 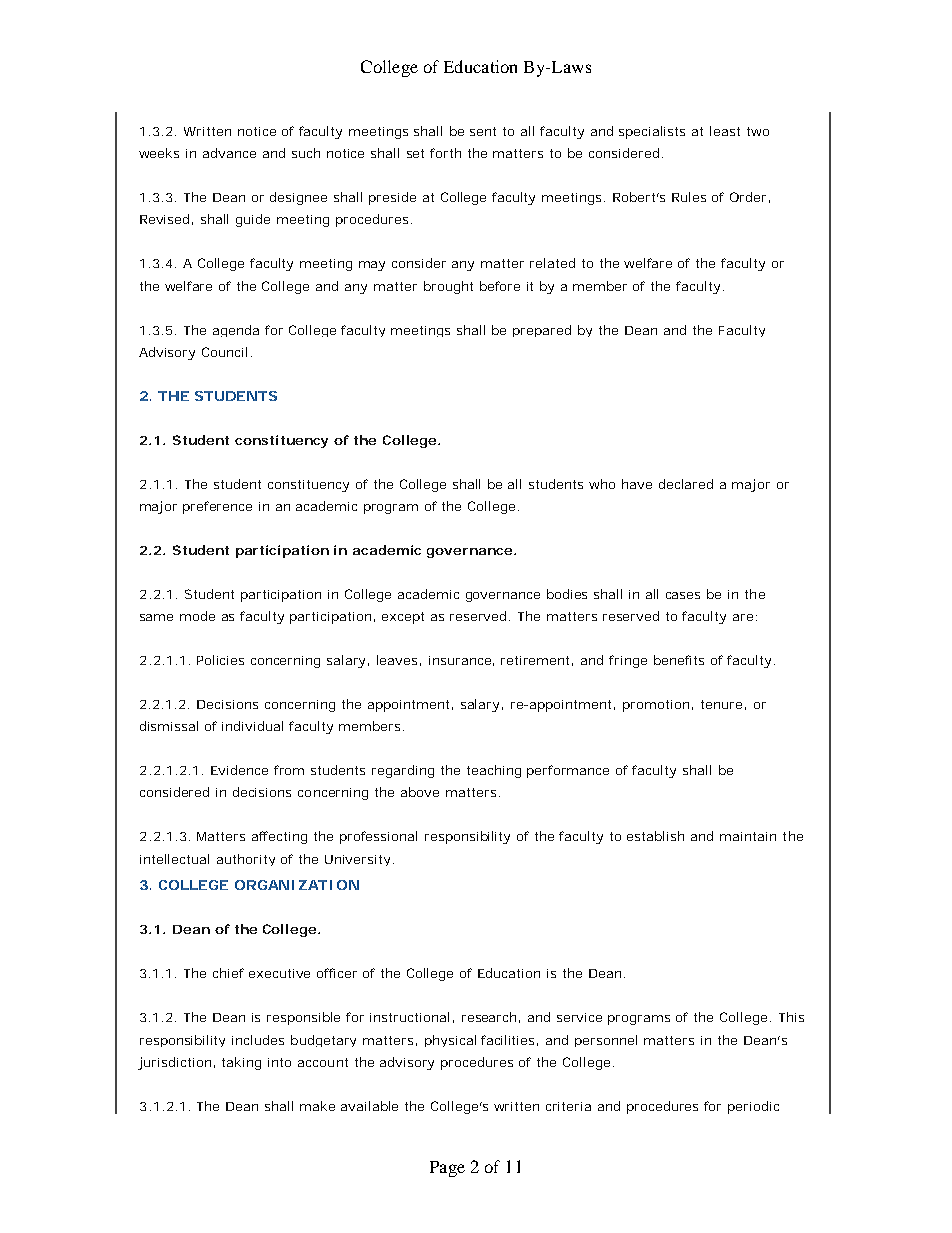 What do you see at coordinates (461, 661) in the screenshot?
I see `insurance` at bounding box center [461, 661].
